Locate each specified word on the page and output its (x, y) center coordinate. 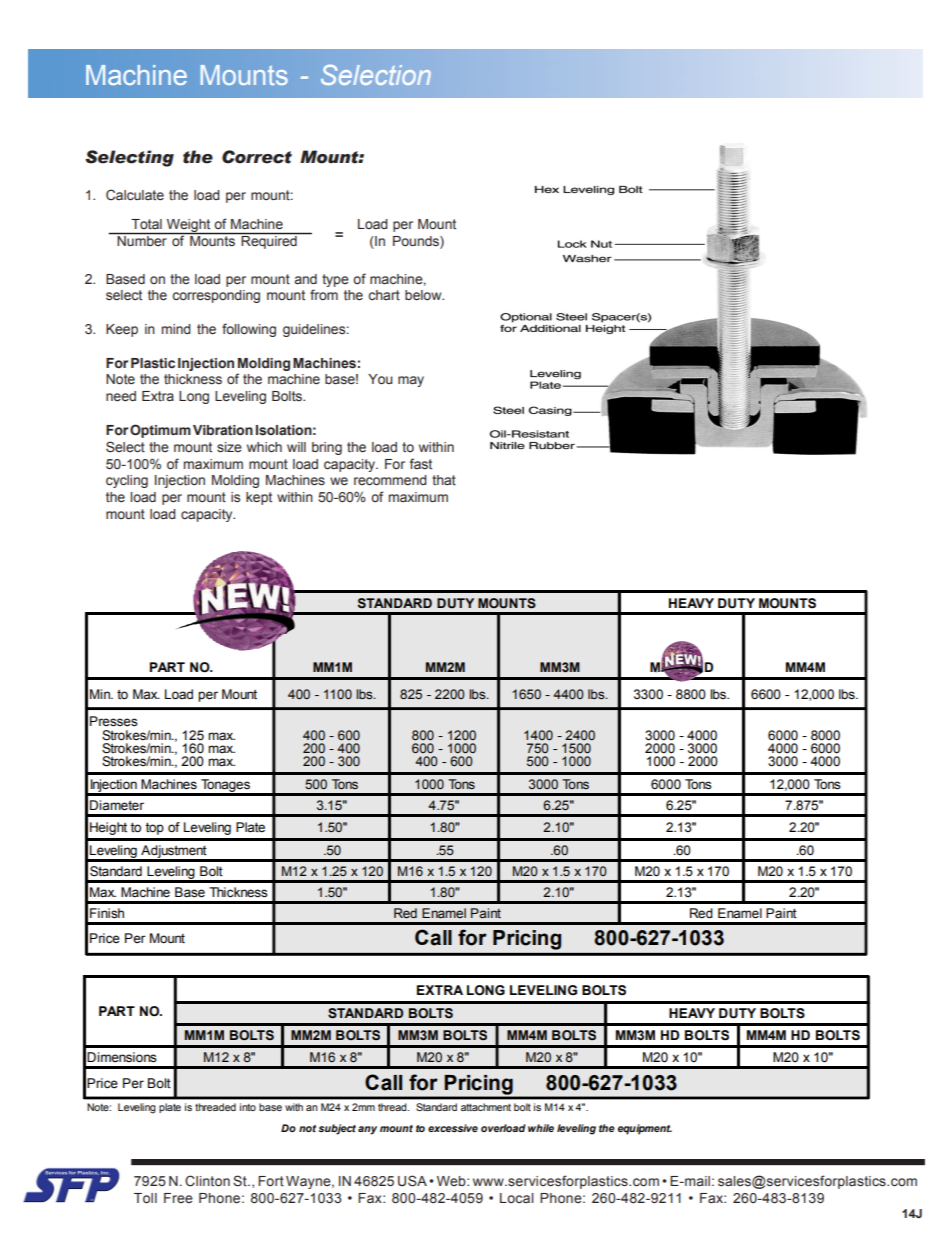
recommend (390, 480)
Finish (107, 913)
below (424, 295)
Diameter (117, 805)
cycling (127, 481)
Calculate (135, 195)
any (367, 1130)
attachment (486, 1107)
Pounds (417, 242)
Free (178, 1198)
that (444, 480)
